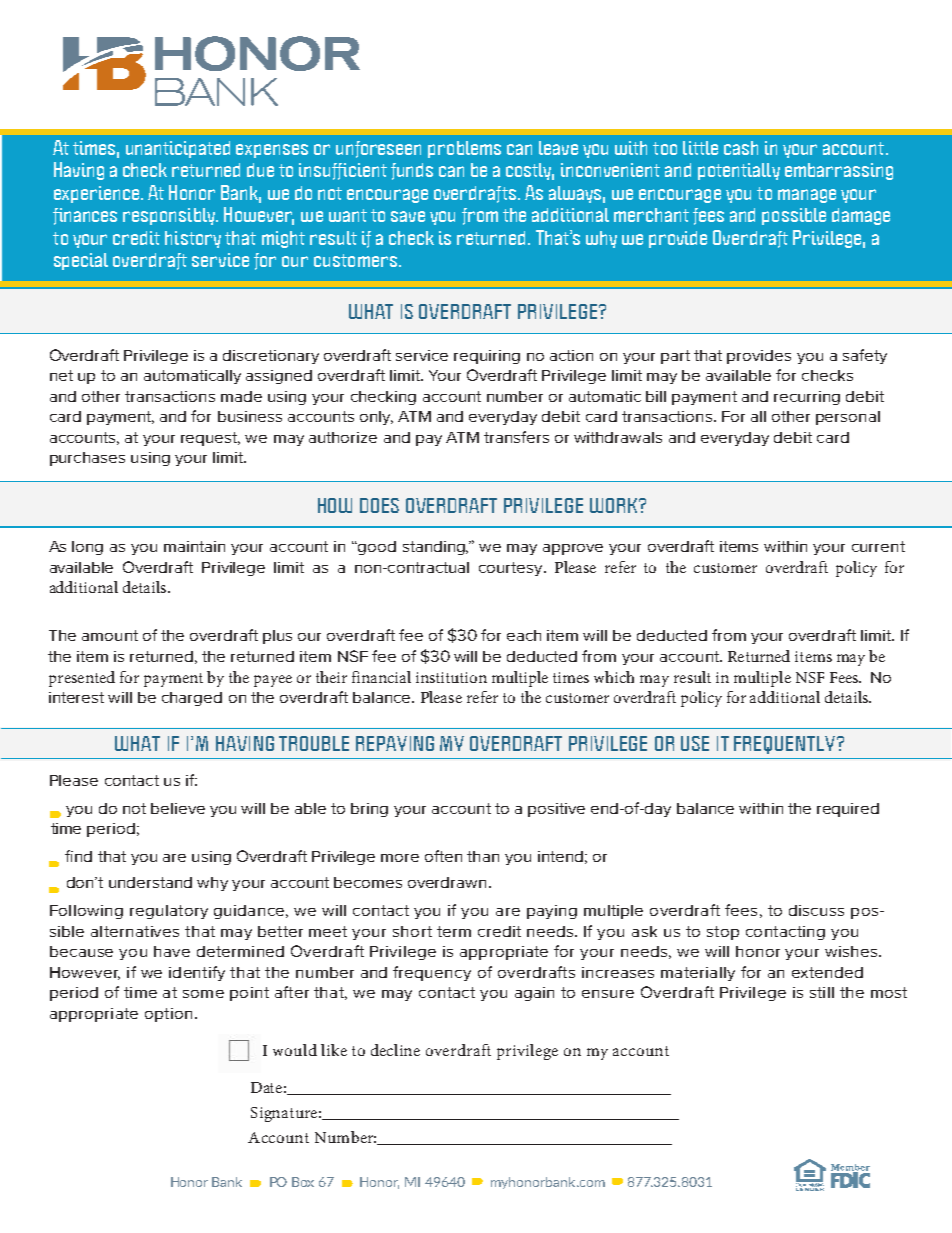 The width and height of the page is (952, 1233). Describe the element at coordinates (512, 569) in the page. I see `courtesy` at that location.
